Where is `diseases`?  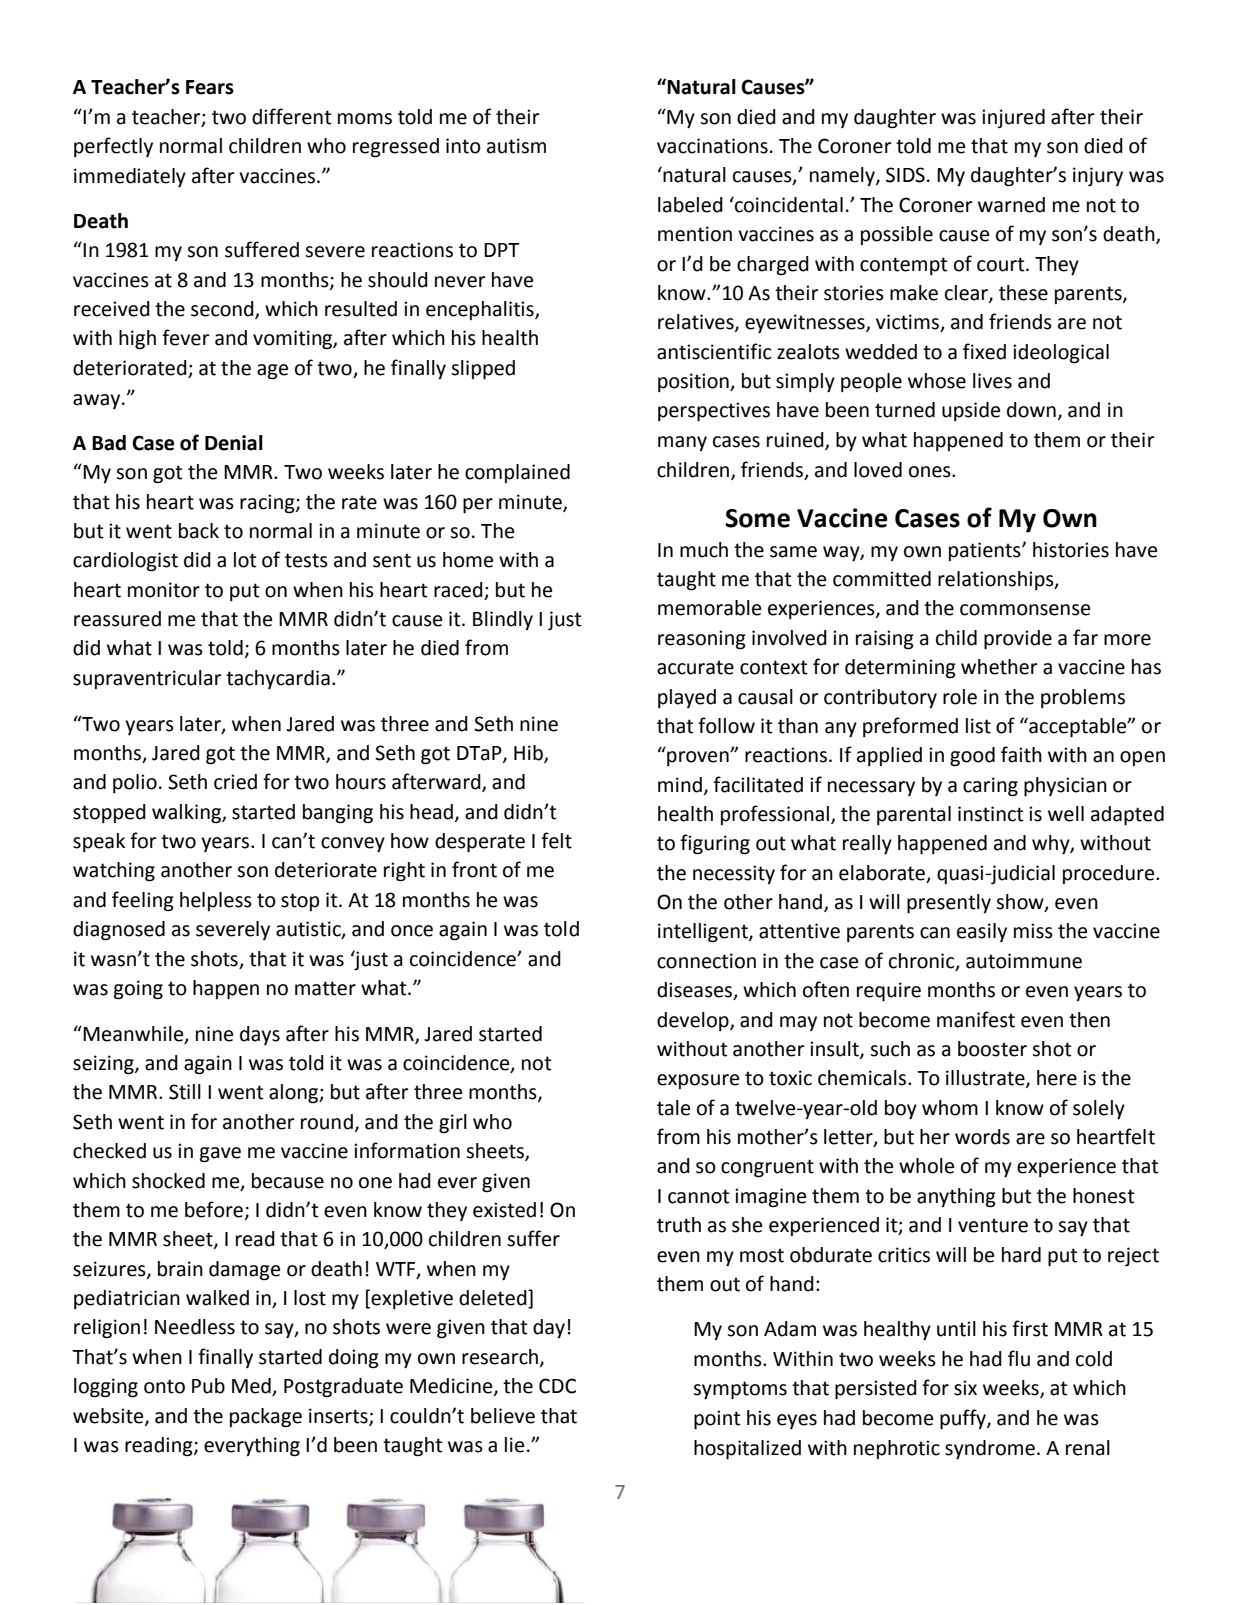
diseases is located at coordinates (696, 991).
